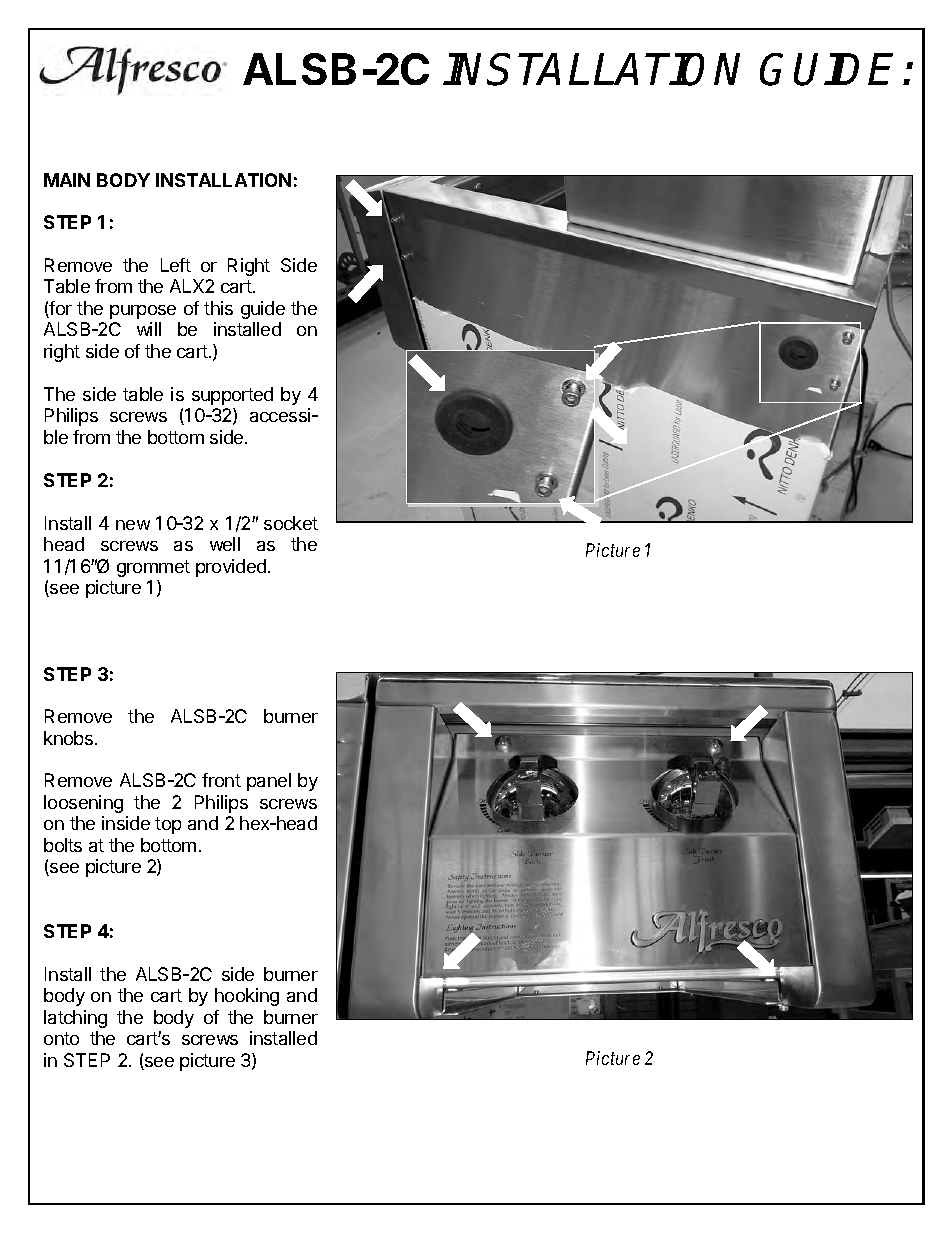 This screenshot has width=952, height=1233. I want to click on latching, so click(75, 1019).
